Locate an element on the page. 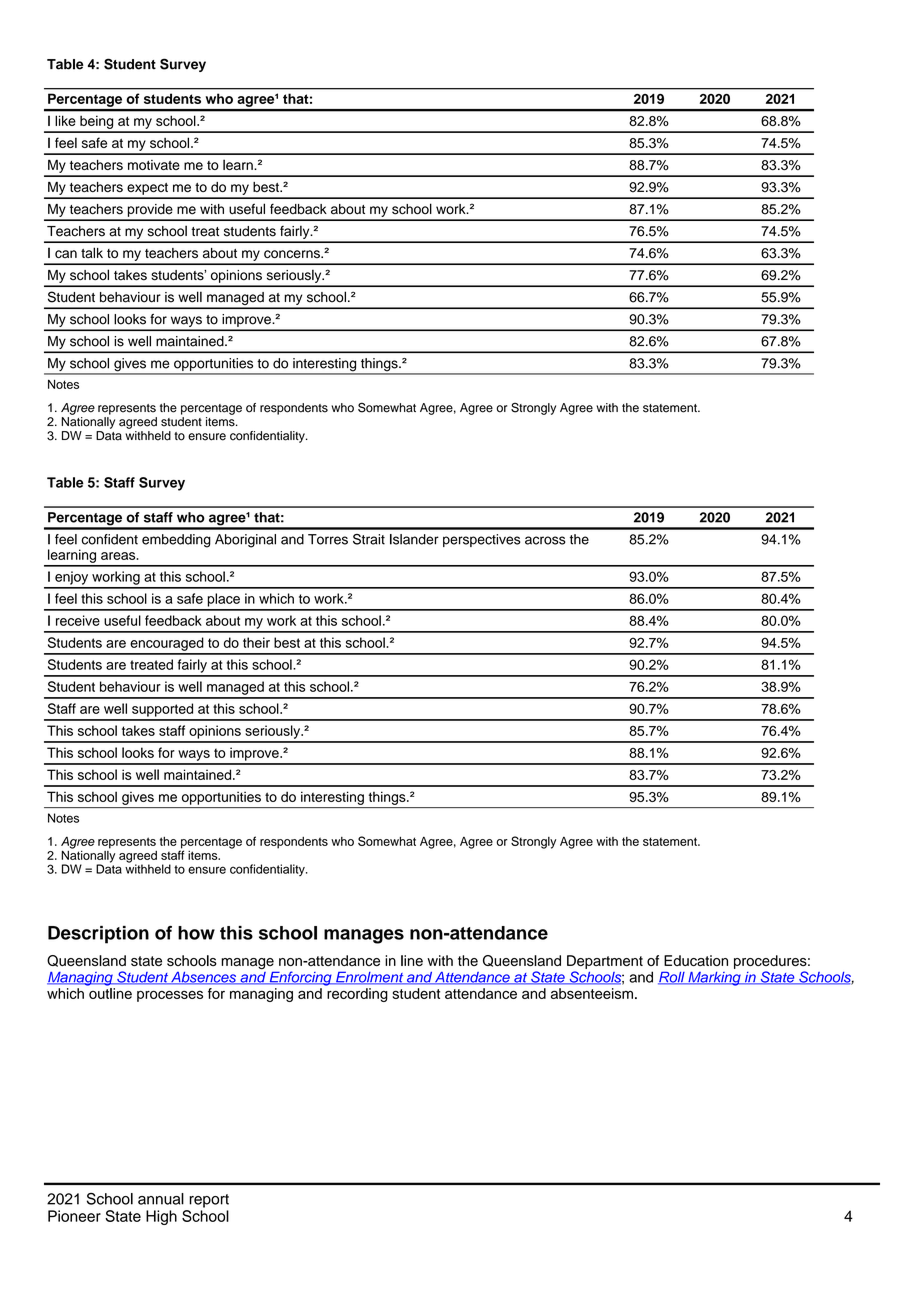  their is located at coordinates (256, 642).
